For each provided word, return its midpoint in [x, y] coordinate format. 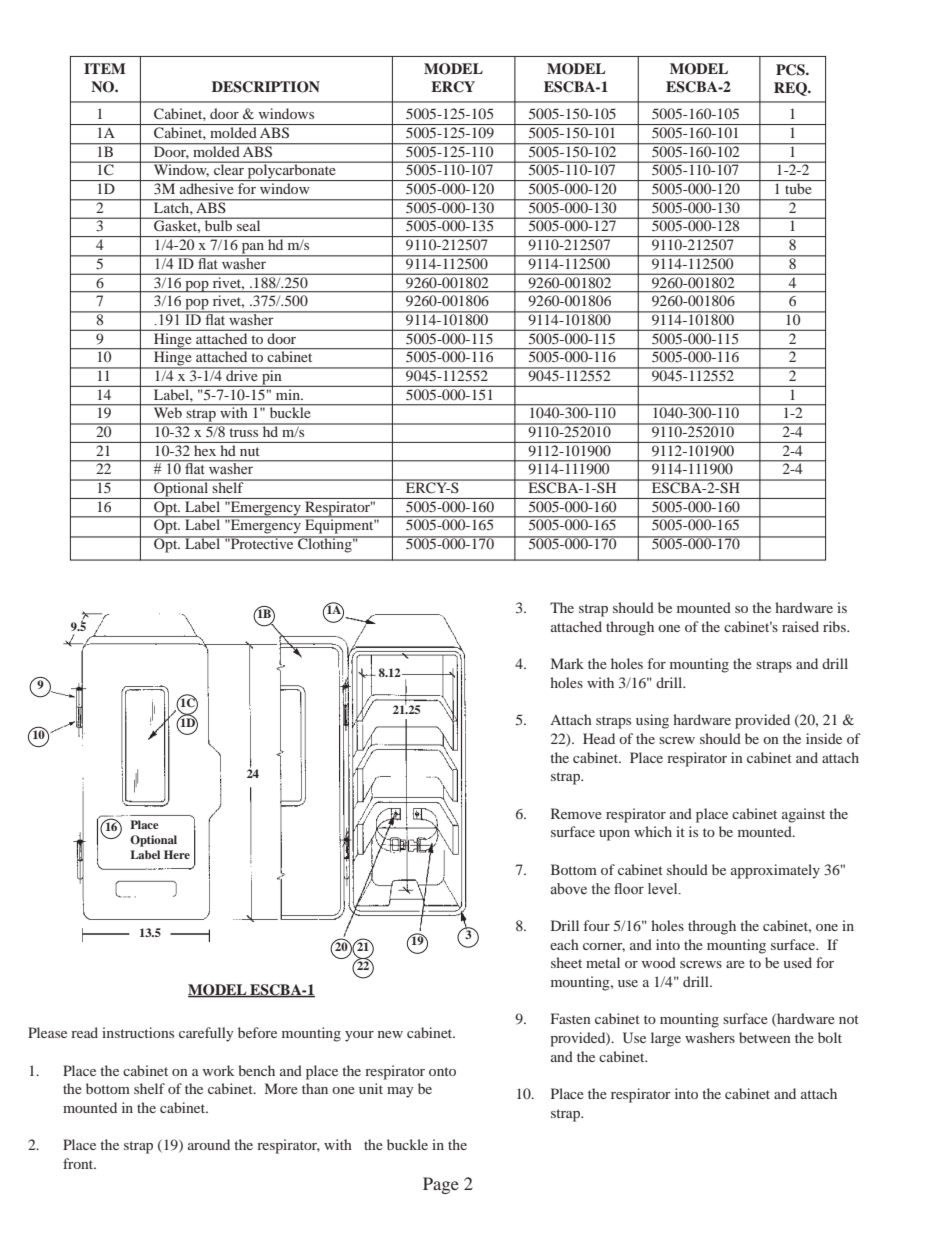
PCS [791, 70]
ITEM [105, 68]
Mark [567, 663]
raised [800, 626]
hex [205, 450]
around [209, 1144]
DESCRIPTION [266, 87]
